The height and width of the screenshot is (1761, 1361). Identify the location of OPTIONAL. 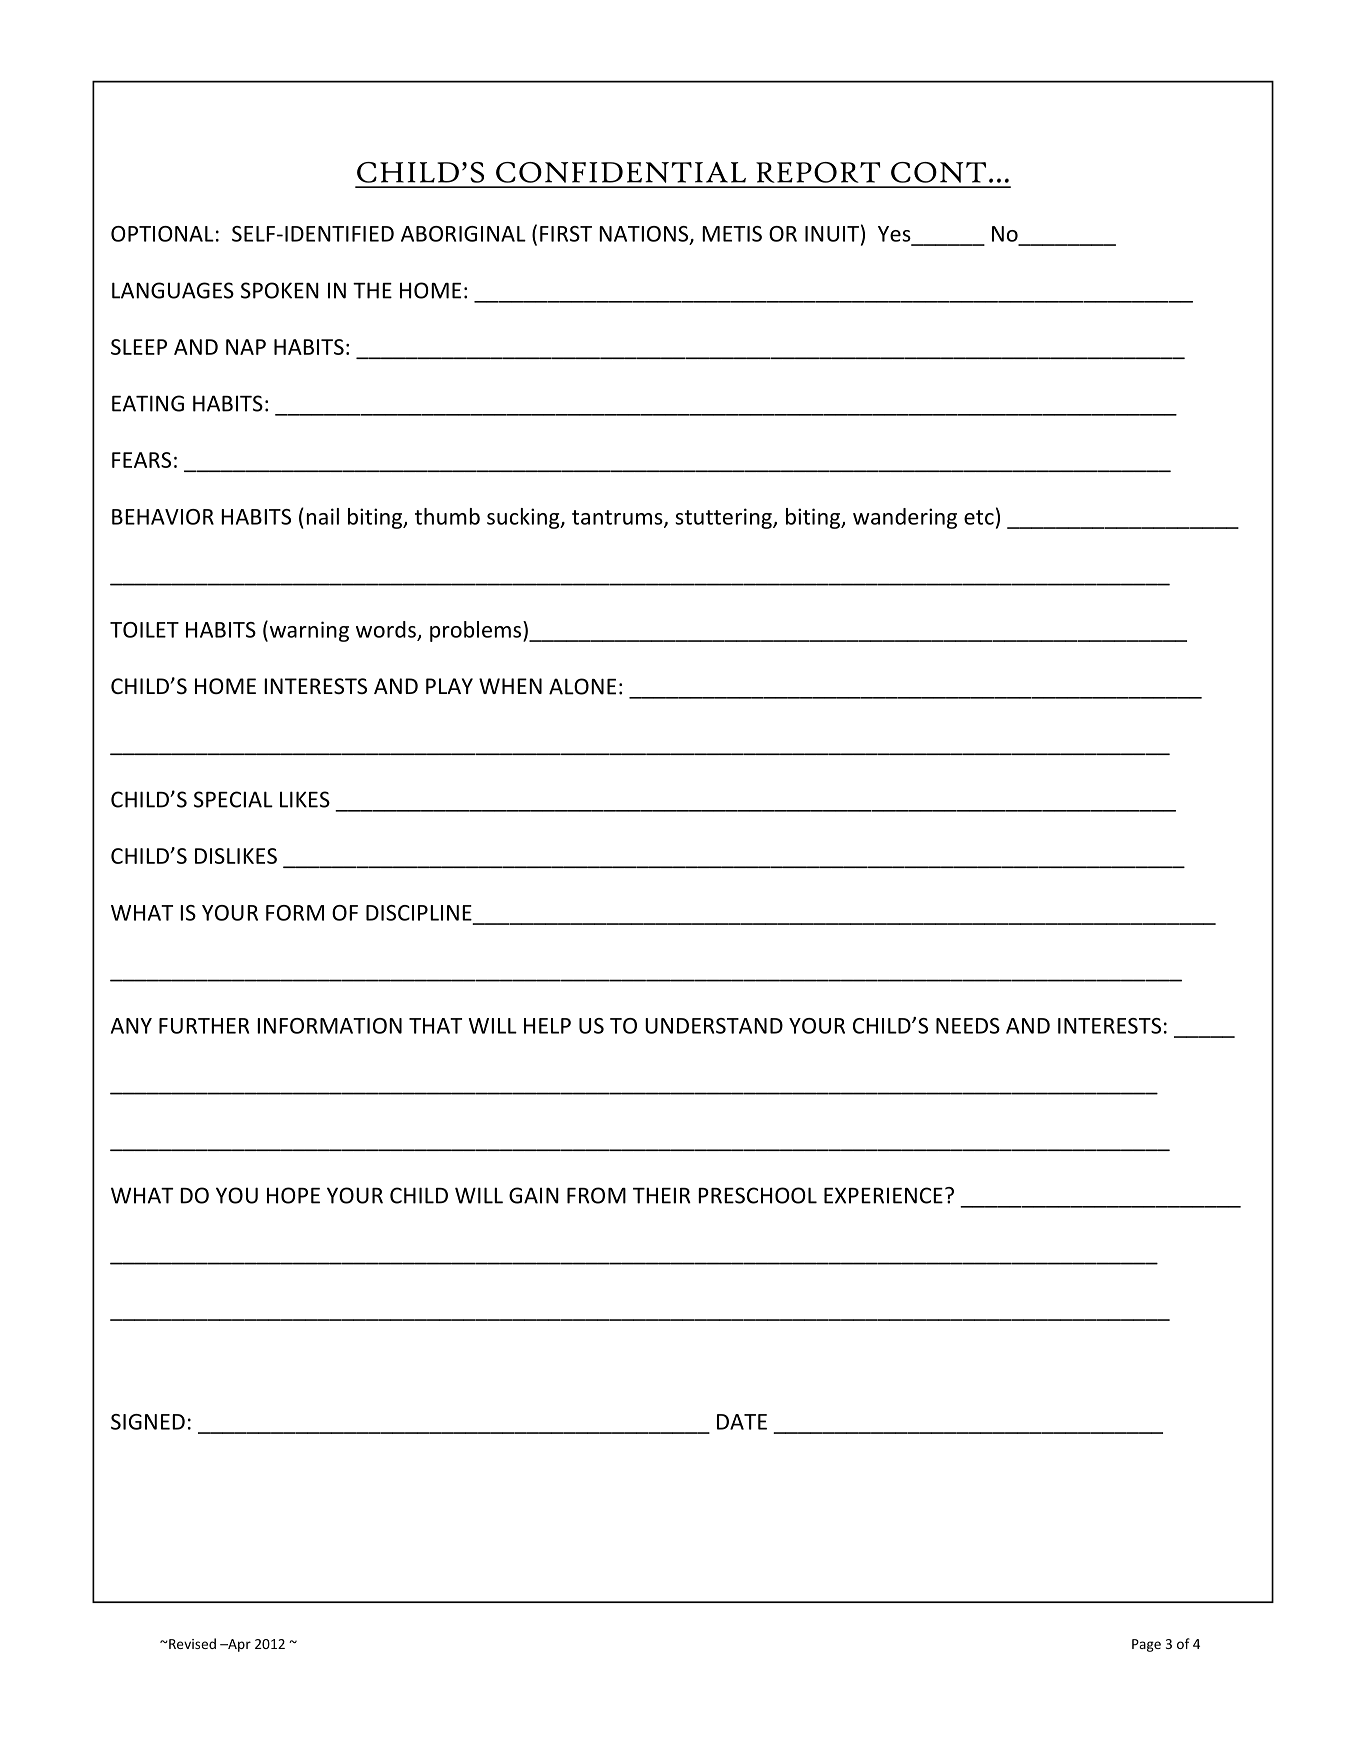
(162, 234).
